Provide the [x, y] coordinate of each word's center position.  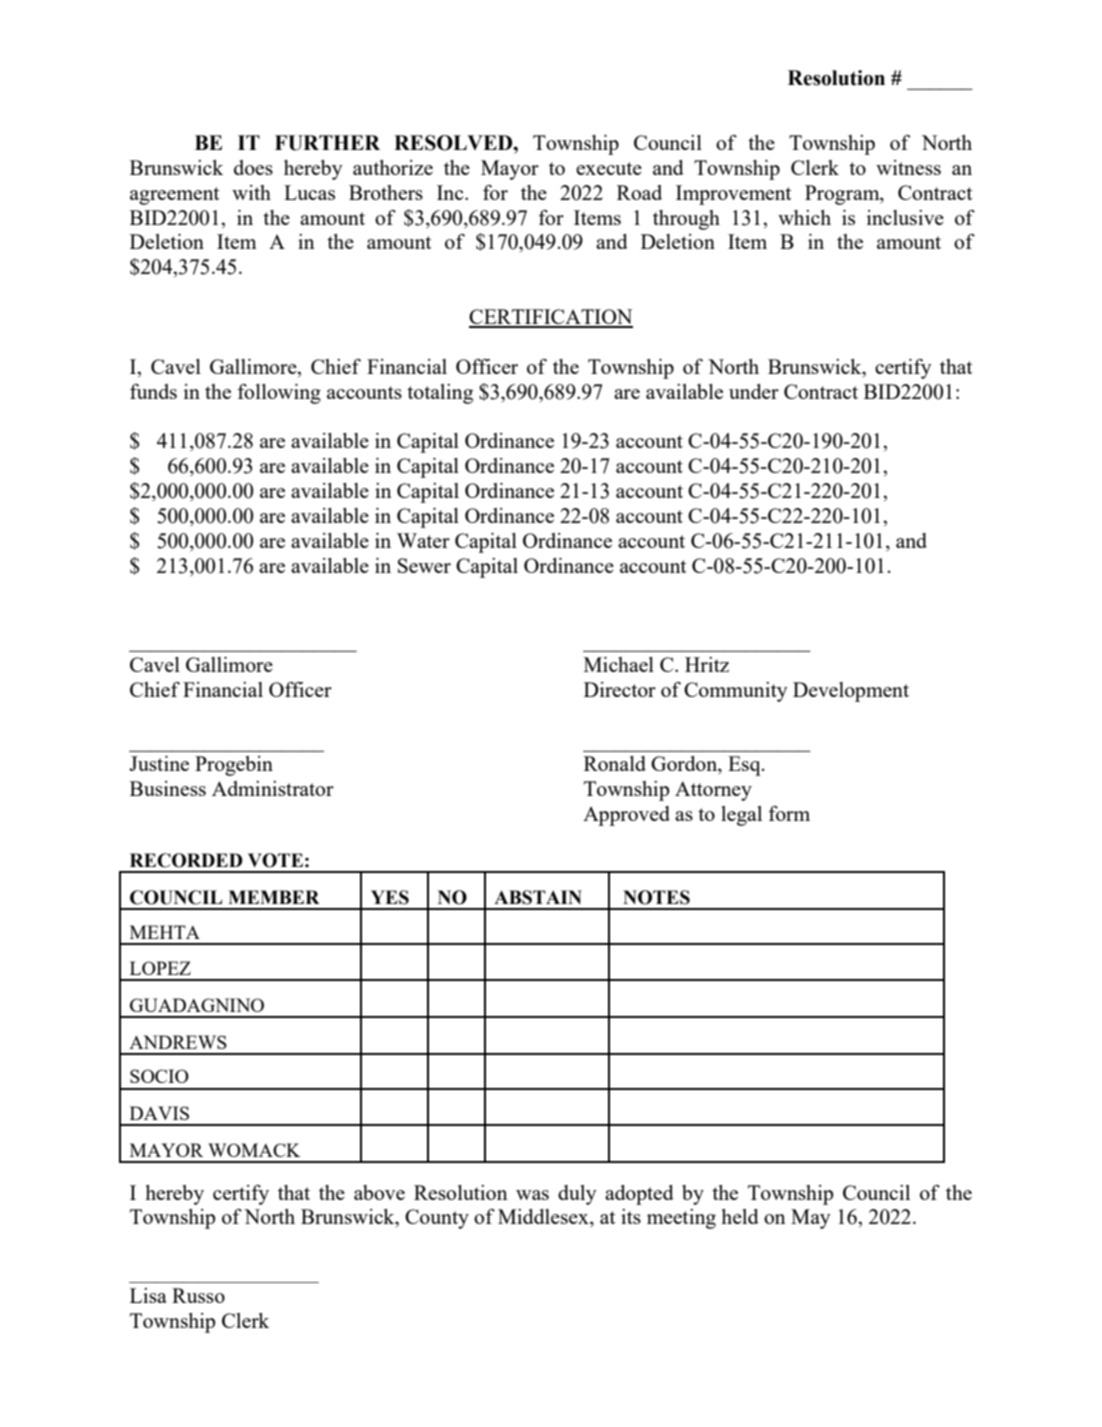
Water [423, 540]
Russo [198, 1295]
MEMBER [274, 897]
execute [609, 168]
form [789, 813]
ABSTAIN [538, 897]
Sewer [424, 565]
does [253, 167]
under [754, 391]
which [804, 217]
